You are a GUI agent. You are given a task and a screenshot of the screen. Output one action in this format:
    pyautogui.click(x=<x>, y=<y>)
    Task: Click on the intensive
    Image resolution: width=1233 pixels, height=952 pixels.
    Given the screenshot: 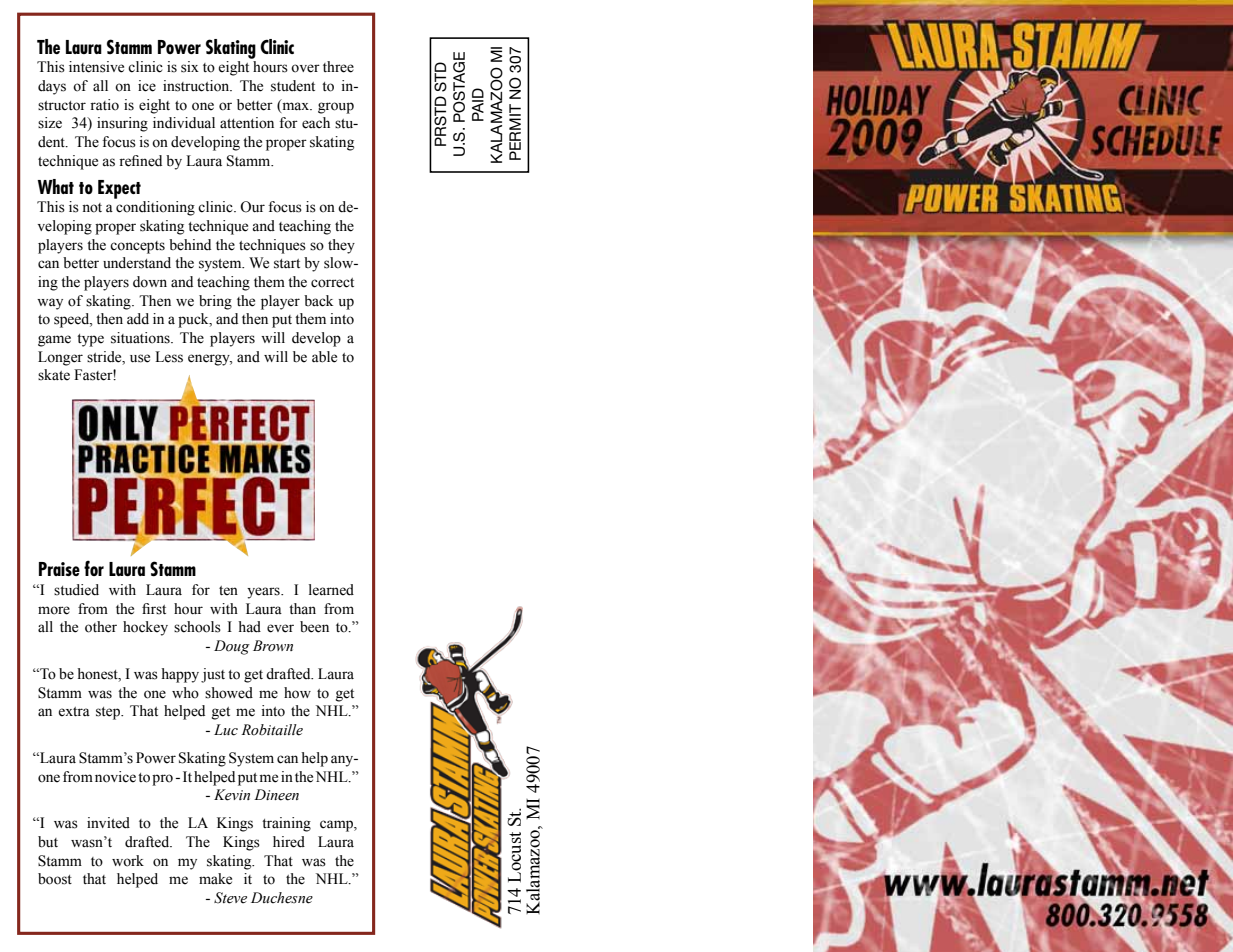 What is the action you would take?
    pyautogui.click(x=96, y=67)
